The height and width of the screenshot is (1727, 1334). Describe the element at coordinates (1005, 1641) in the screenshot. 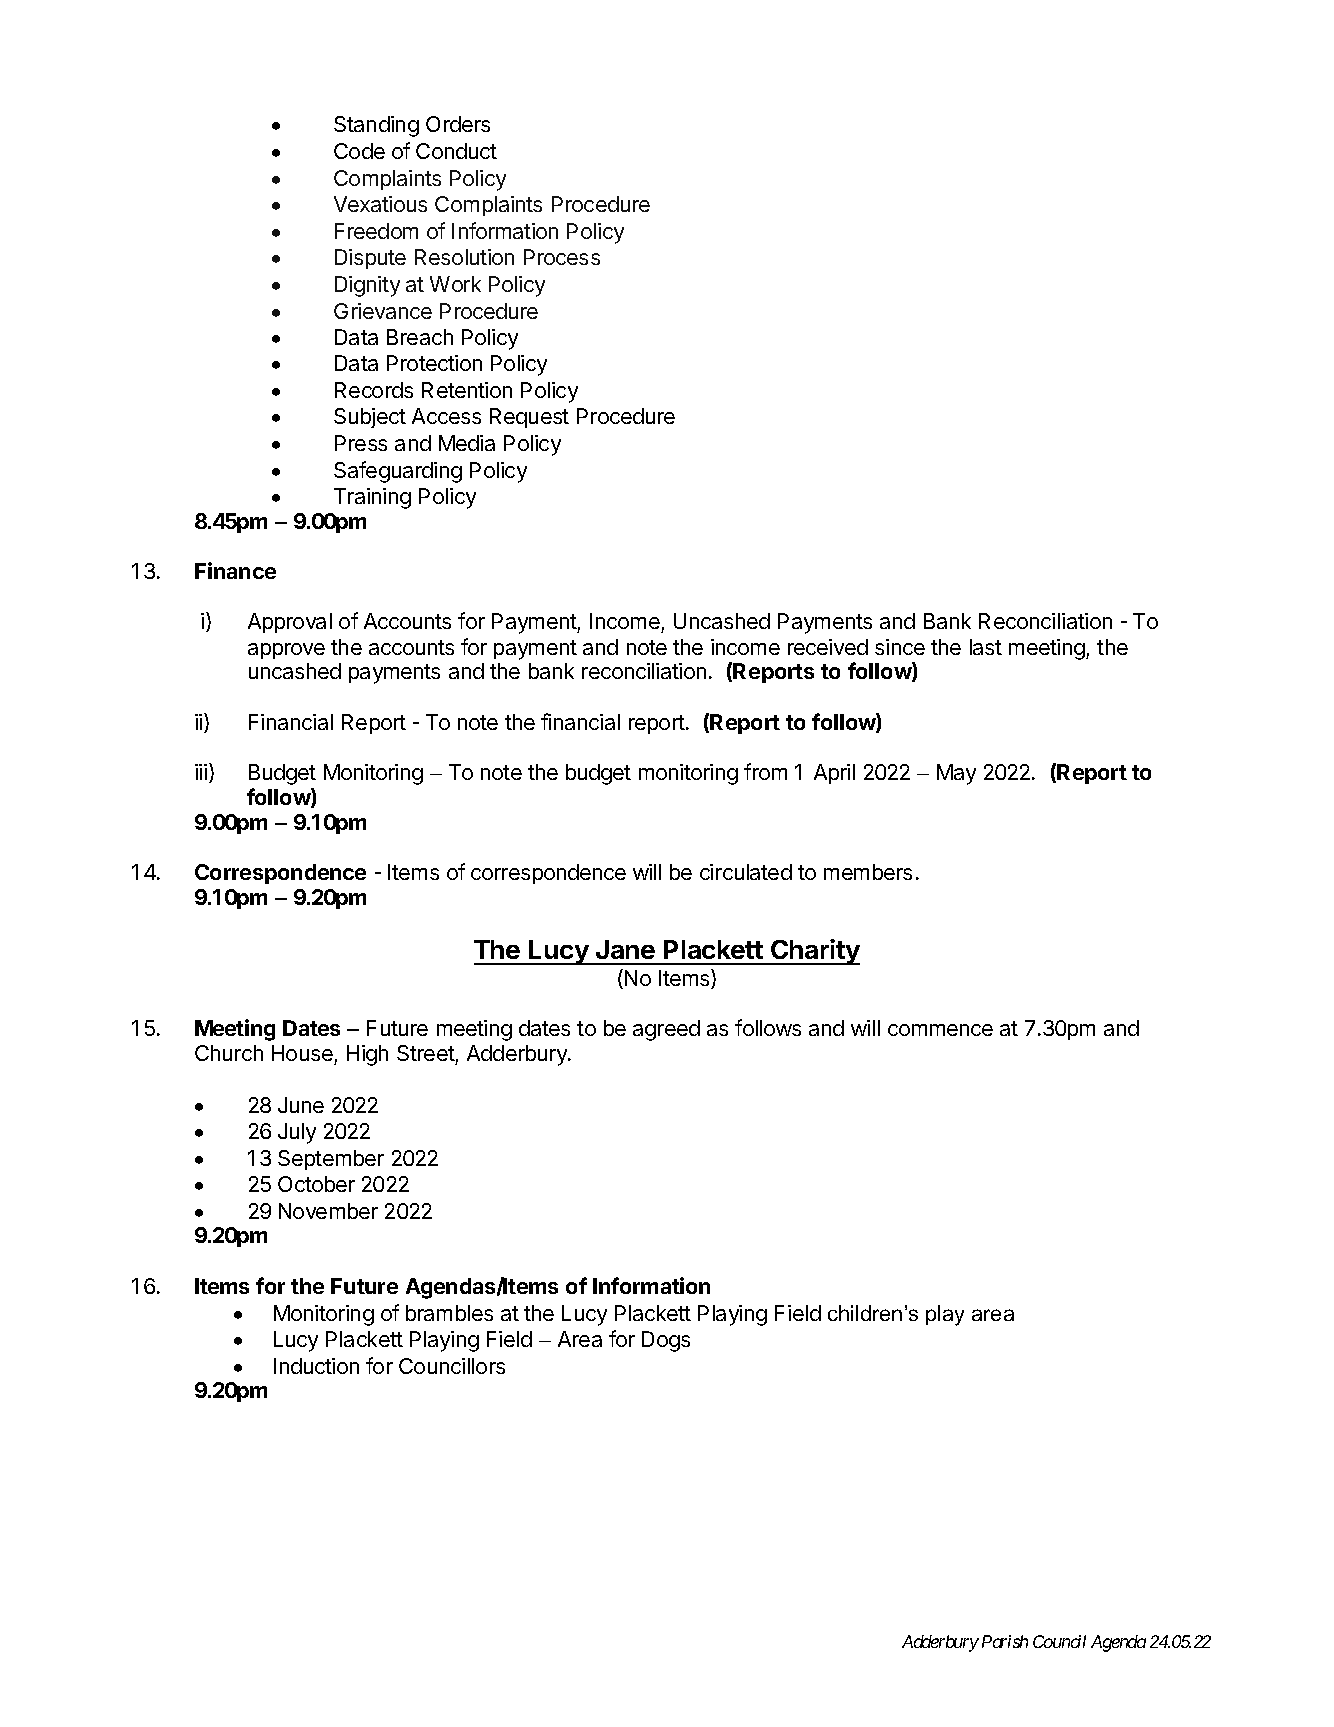

I see `Parish` at that location.
